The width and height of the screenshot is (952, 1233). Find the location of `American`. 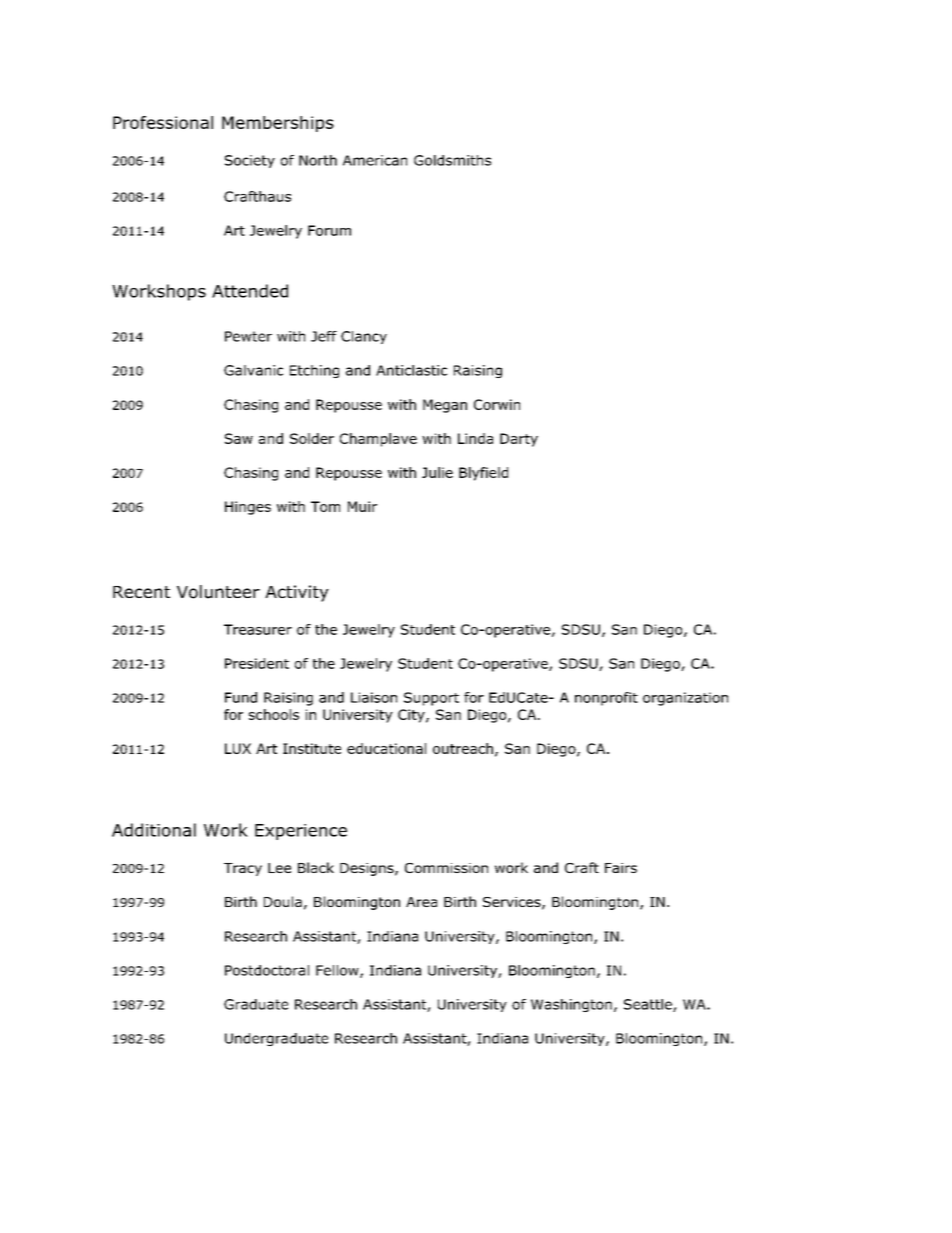

American is located at coordinates (375, 160).
